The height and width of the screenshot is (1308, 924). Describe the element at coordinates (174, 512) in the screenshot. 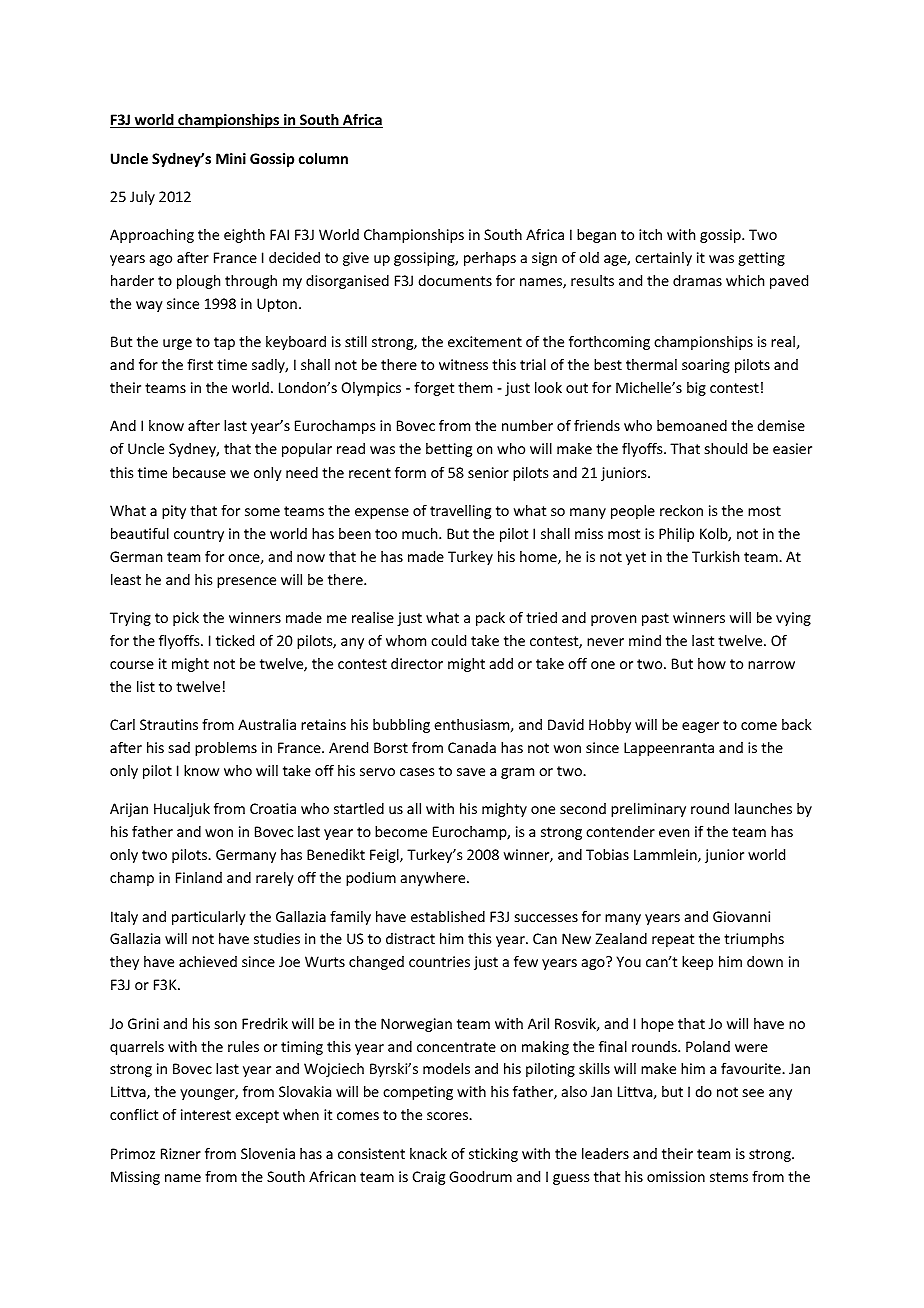

I see `pity` at that location.
